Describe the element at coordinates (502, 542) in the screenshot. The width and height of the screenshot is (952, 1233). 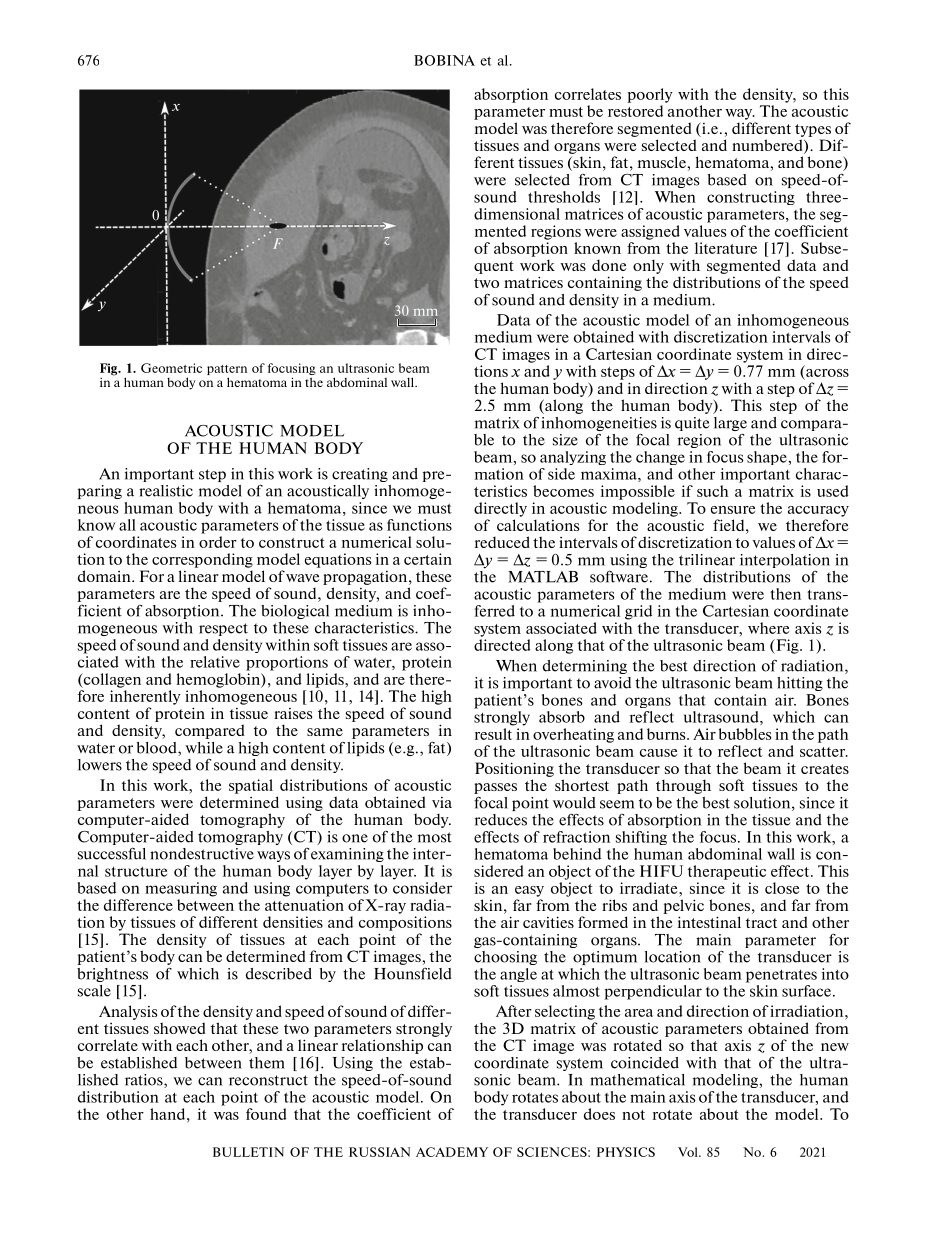
I see `reduced` at that location.
